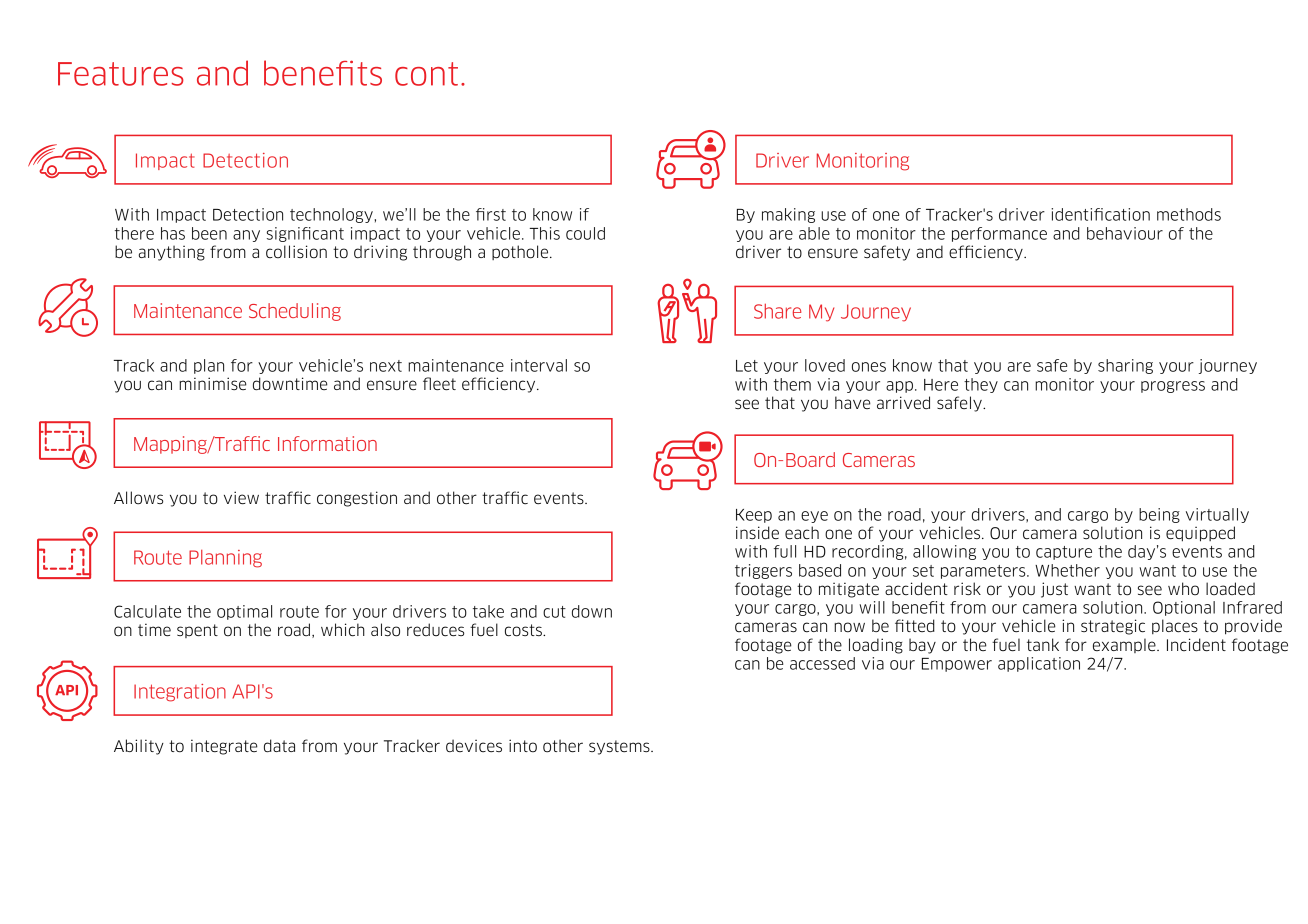 The height and width of the screenshot is (924, 1308). What do you see at coordinates (426, 74) in the screenshot?
I see `cont` at bounding box center [426, 74].
